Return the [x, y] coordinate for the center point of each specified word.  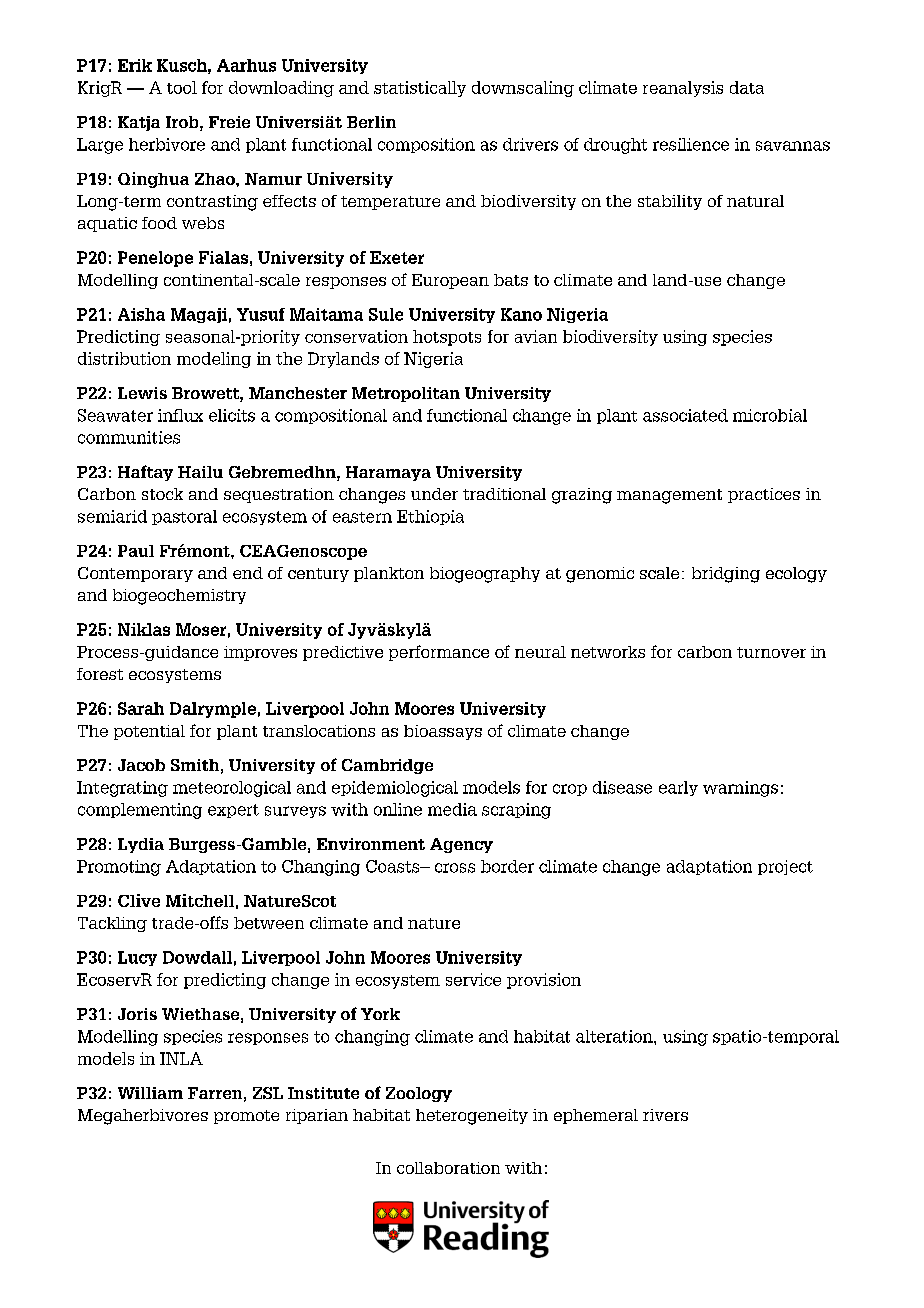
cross [455, 868]
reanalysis [683, 89]
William [150, 1093]
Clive [139, 900]
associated [685, 415]
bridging [726, 575]
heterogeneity [472, 1117]
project [785, 867]
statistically [420, 89]
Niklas [144, 629]
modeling [214, 360]
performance [439, 653]
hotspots [447, 338]
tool [182, 87]
